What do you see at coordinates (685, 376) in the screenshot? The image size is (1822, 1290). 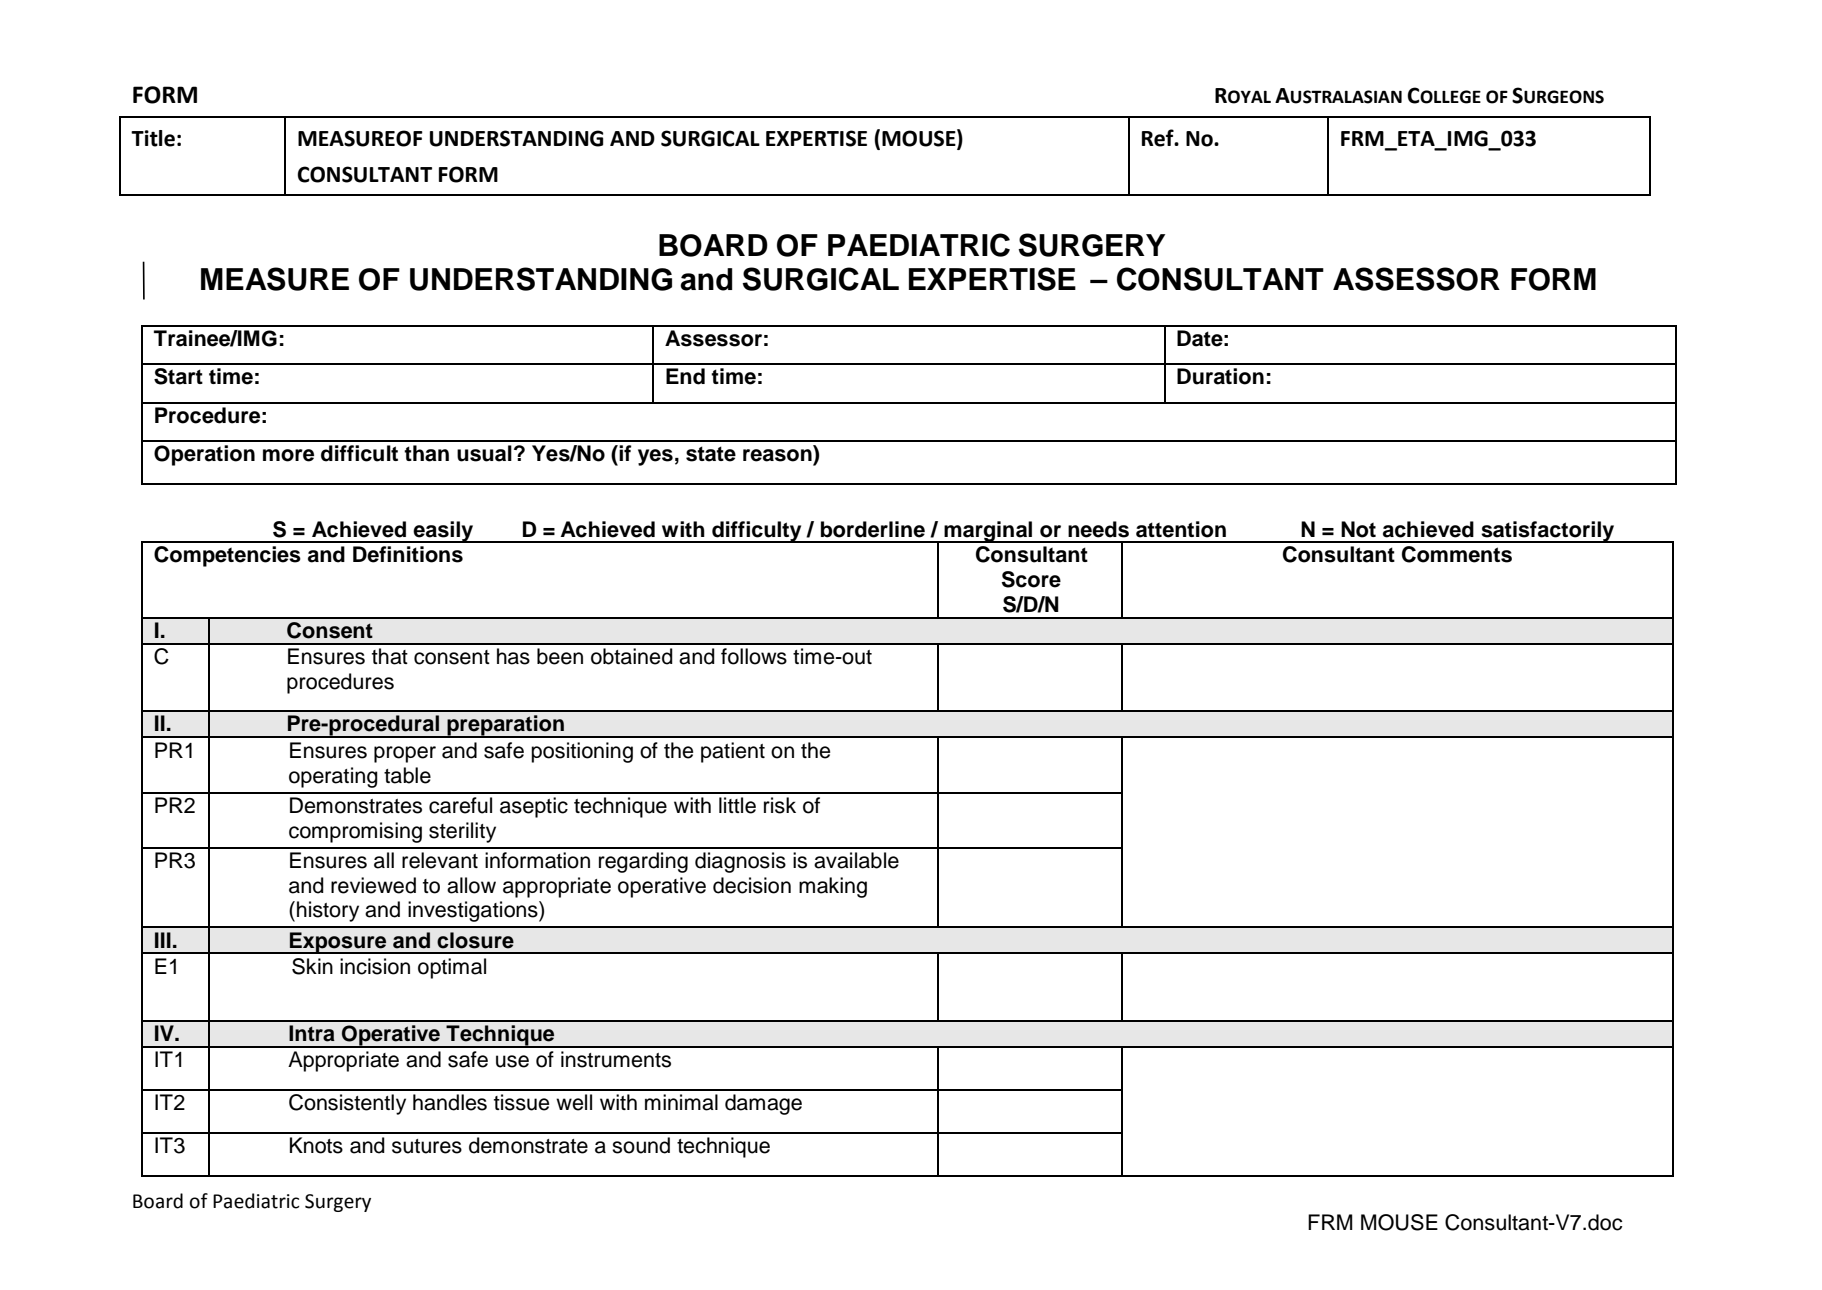 I see `End` at bounding box center [685, 376].
